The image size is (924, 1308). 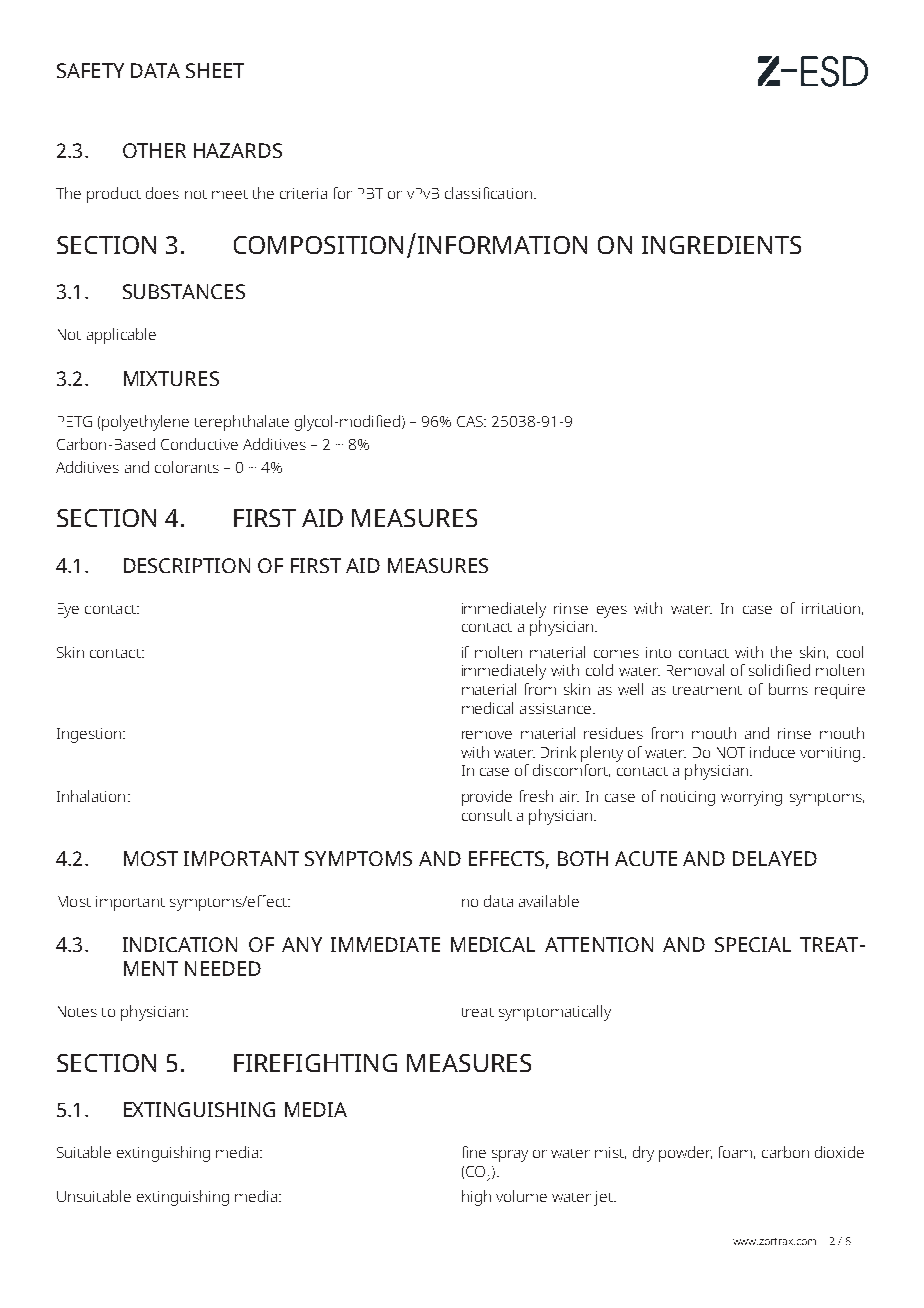 I want to click on assistance, so click(x=555, y=708).
